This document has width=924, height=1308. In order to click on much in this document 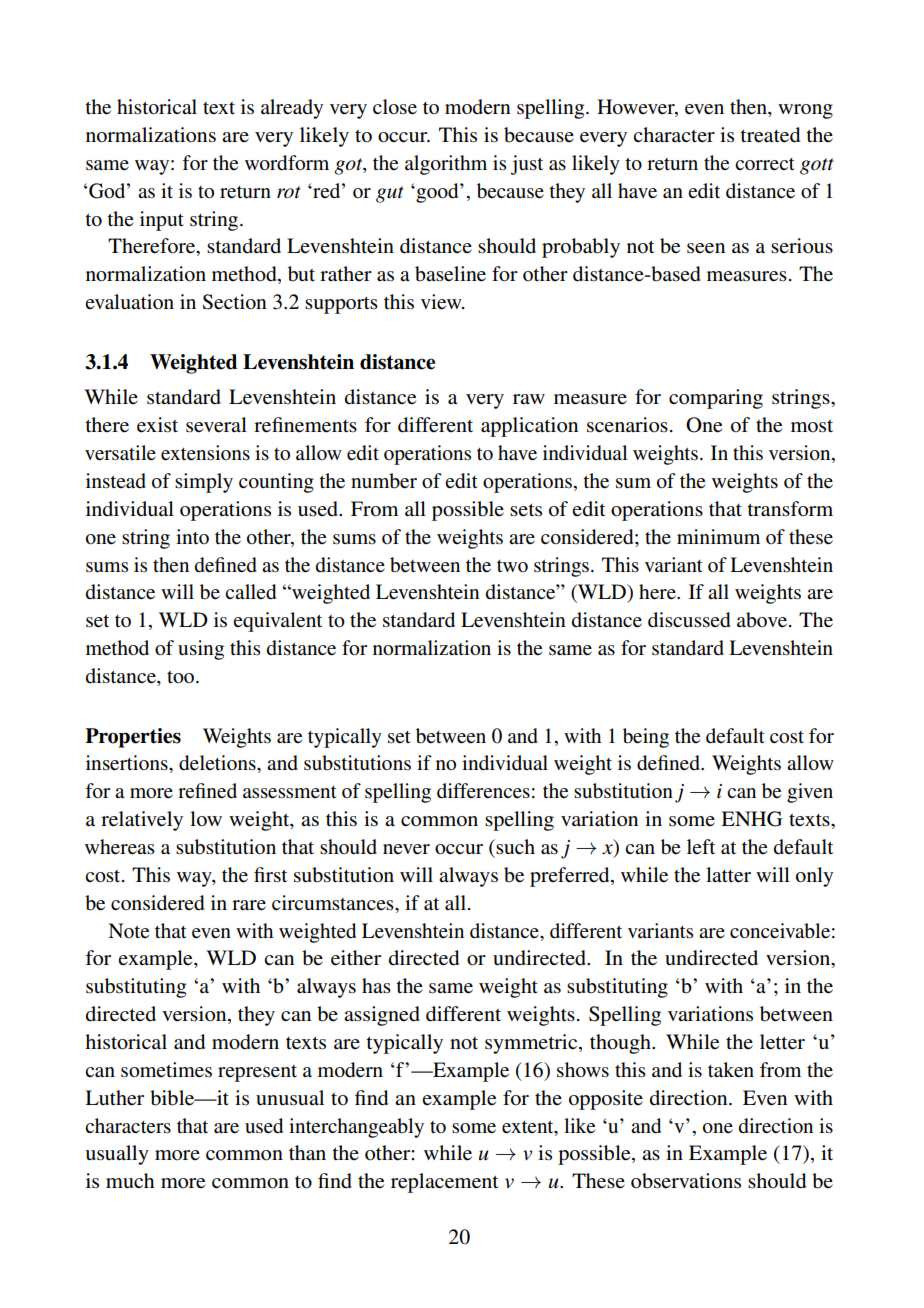, I will do `click(130, 1180)`.
